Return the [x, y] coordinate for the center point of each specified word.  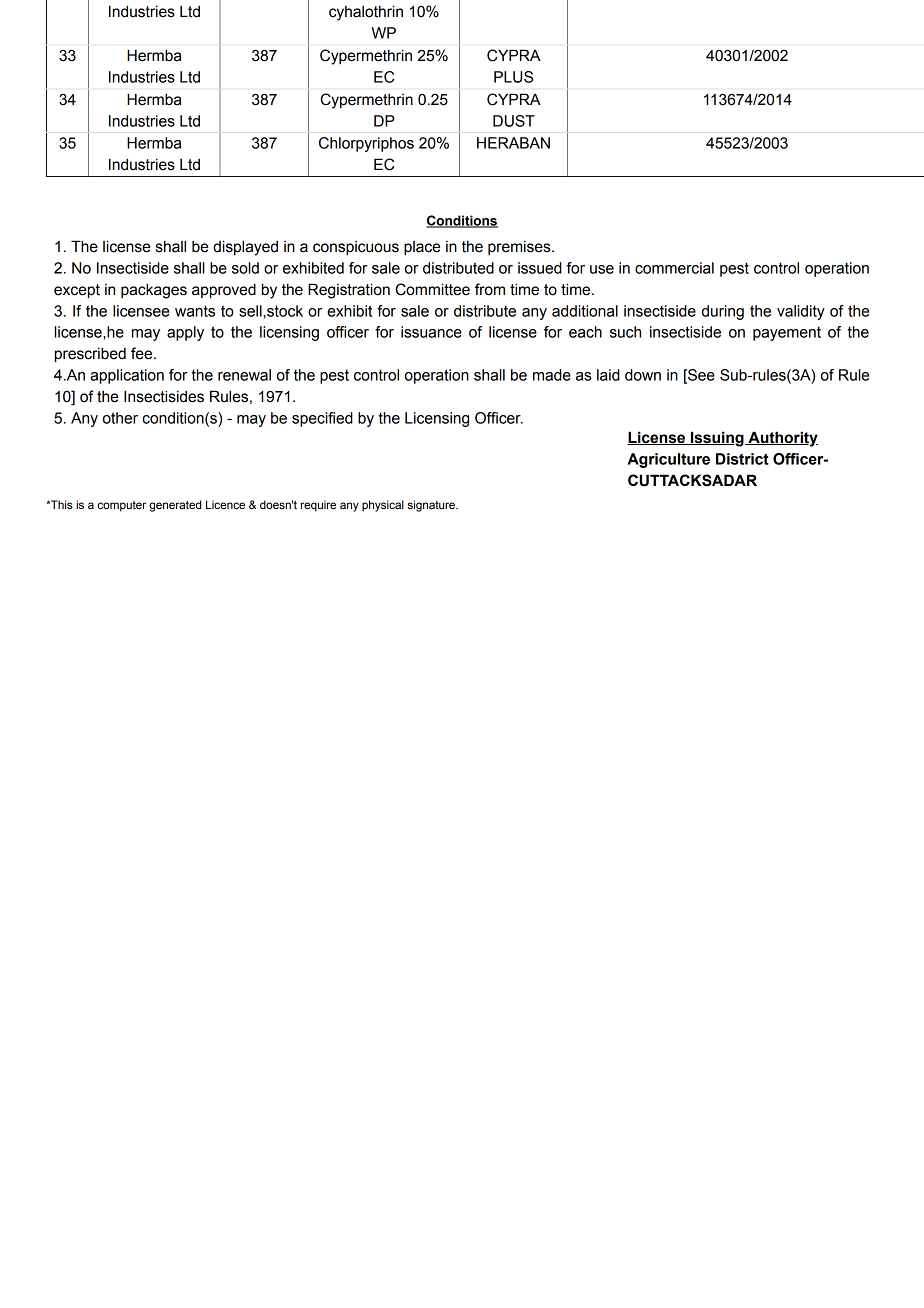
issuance [431, 332]
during [723, 312]
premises [520, 247]
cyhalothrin [366, 13]
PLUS [513, 77]
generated [175, 506]
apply [185, 333]
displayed [245, 248]
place [422, 248]
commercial [674, 268]
